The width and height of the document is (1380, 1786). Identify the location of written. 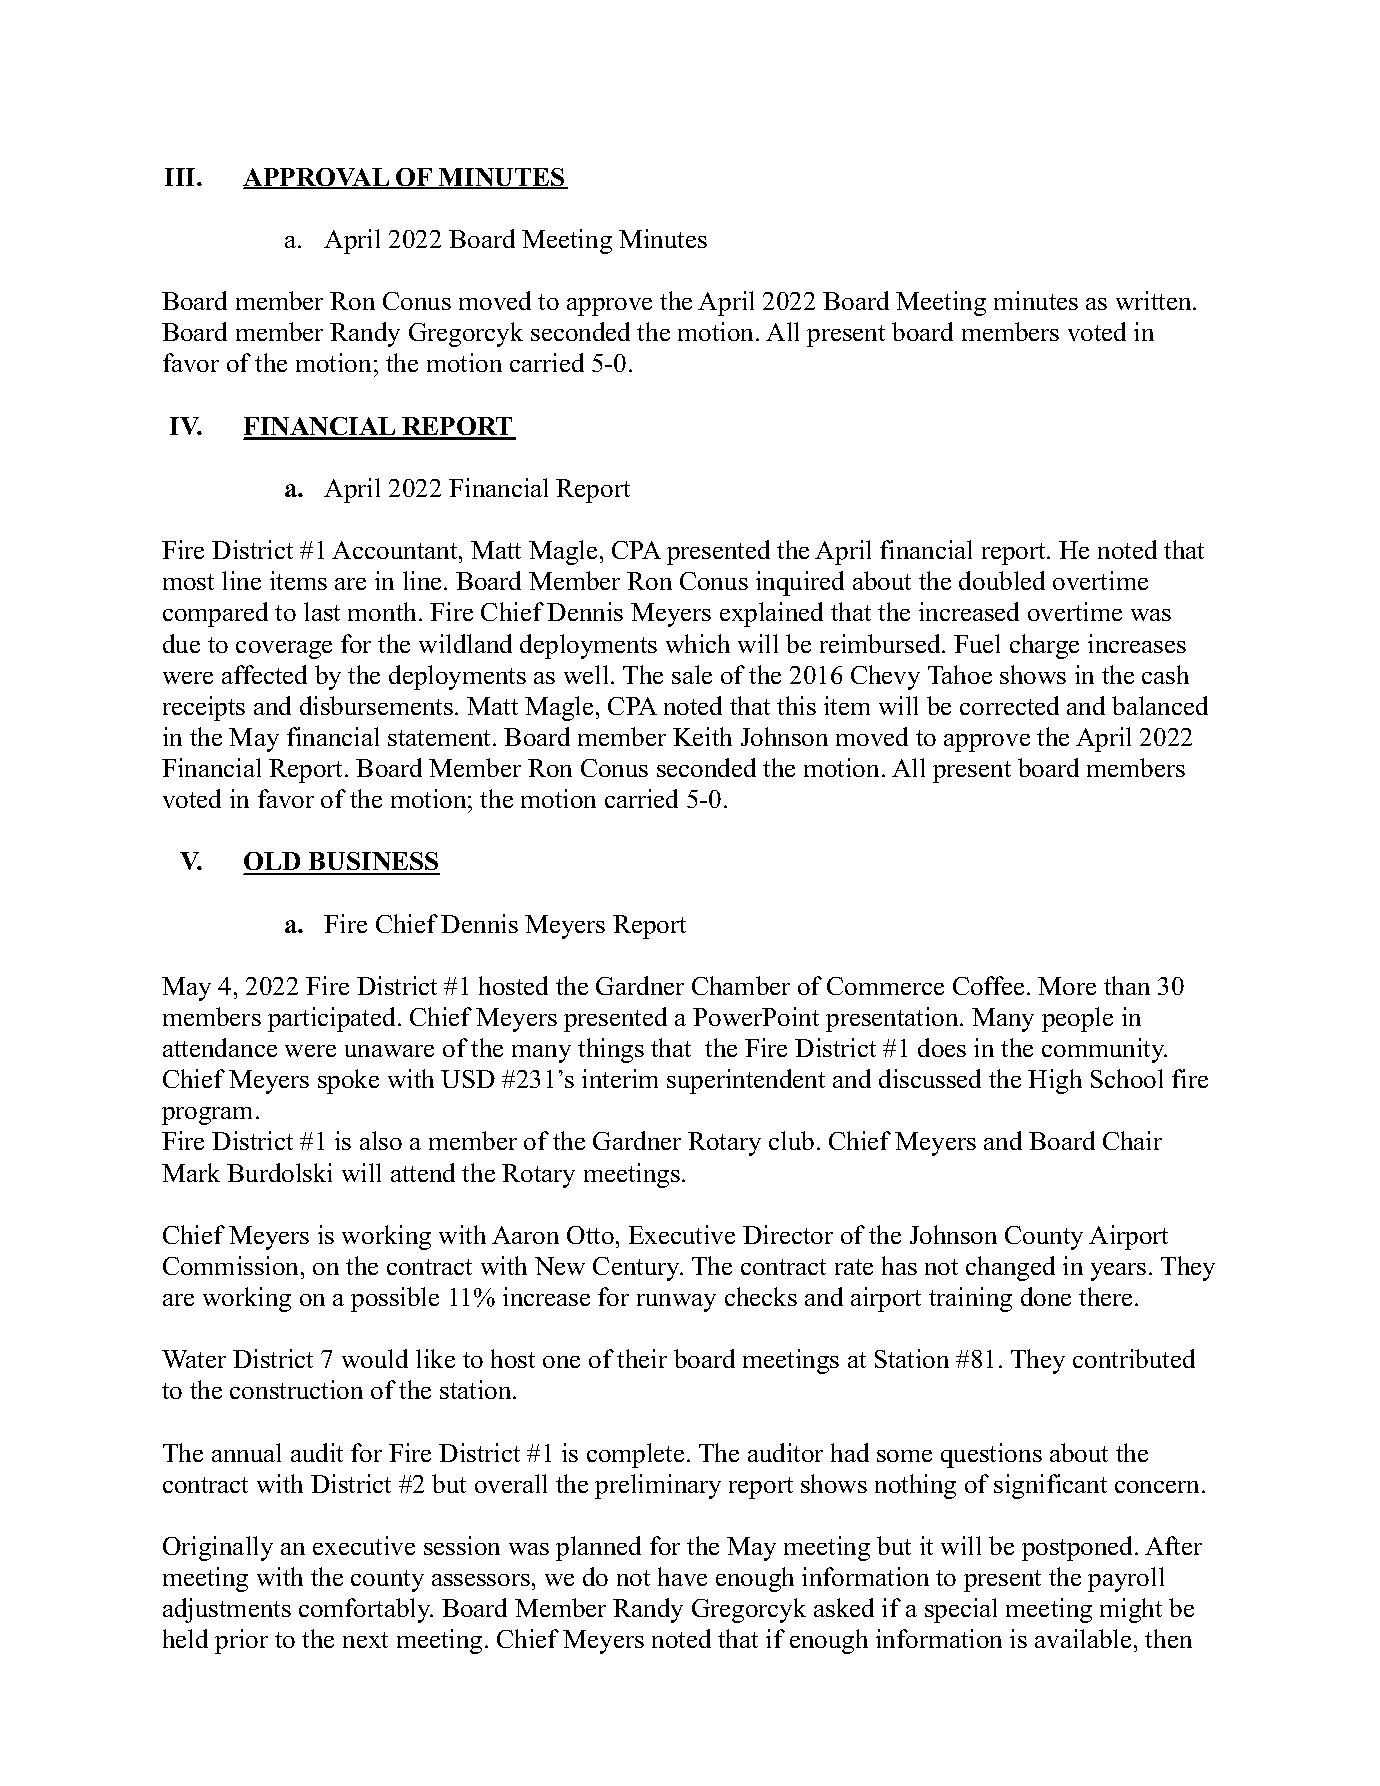
(1155, 300).
